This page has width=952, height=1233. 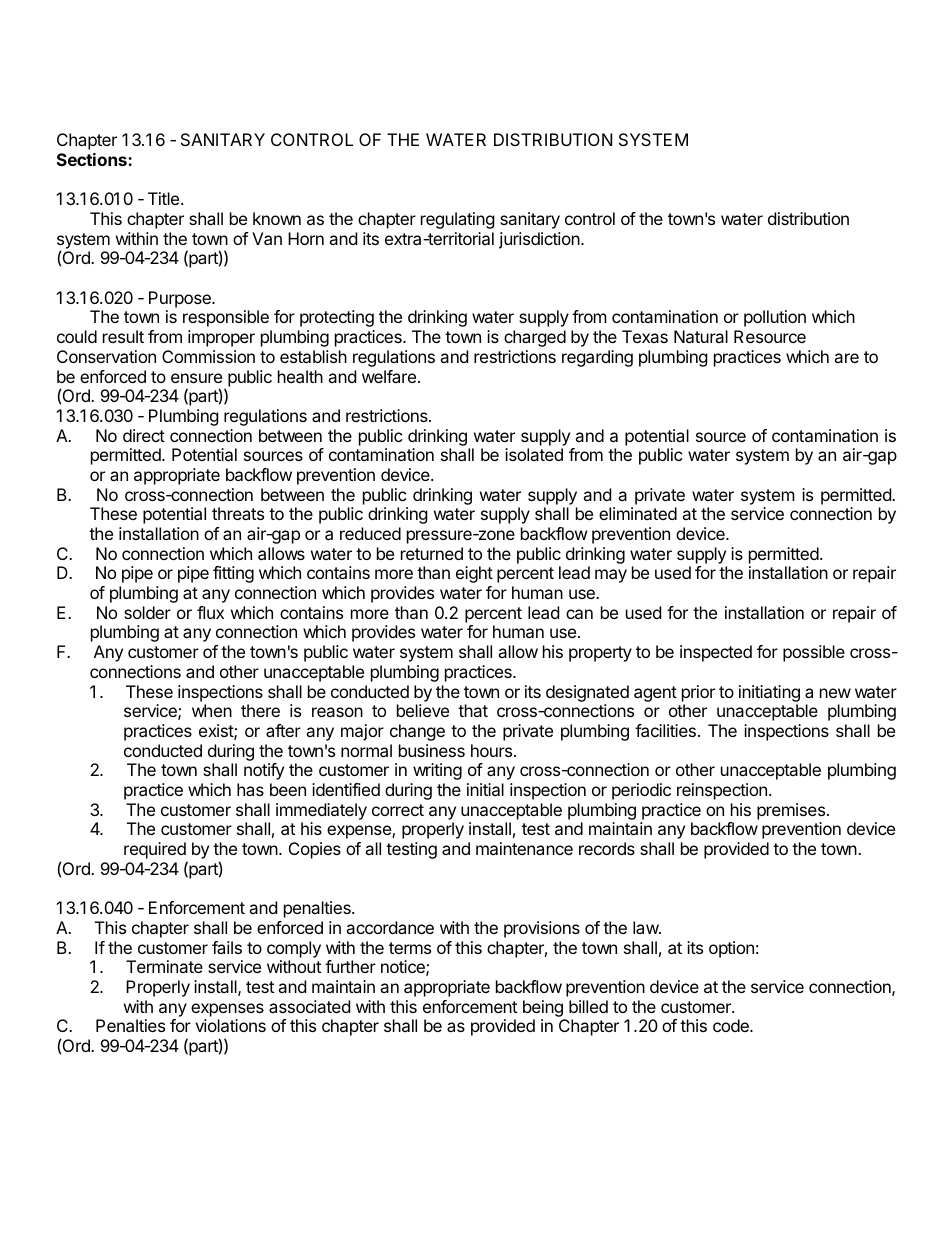 I want to click on regulating, so click(x=458, y=220).
